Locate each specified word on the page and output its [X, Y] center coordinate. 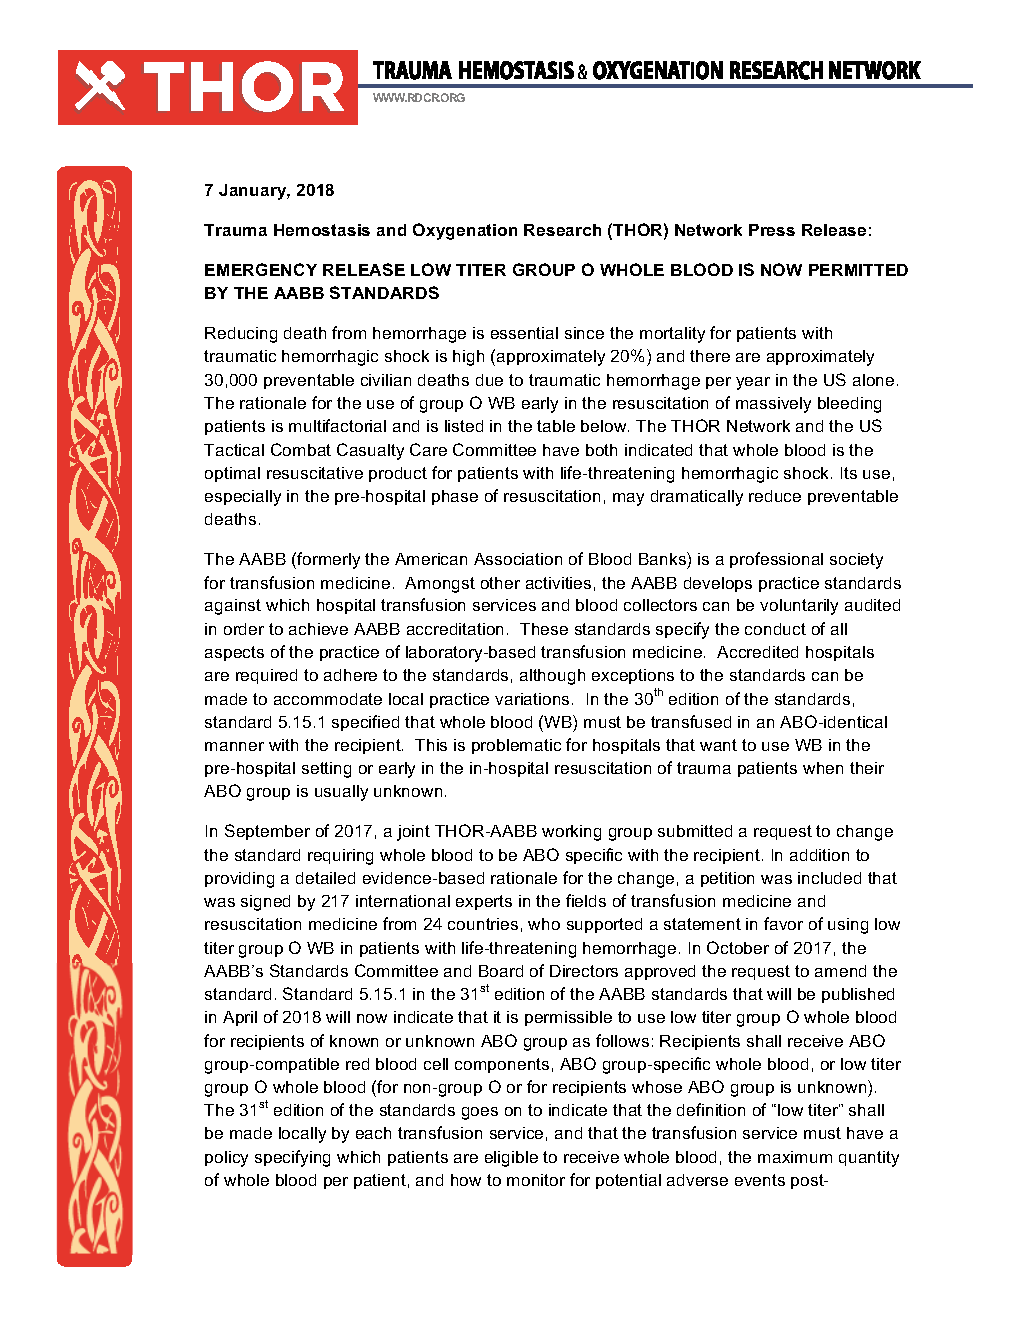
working [571, 833]
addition [819, 855]
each [373, 1133]
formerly [327, 560]
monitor [536, 1180]
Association [518, 559]
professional [776, 560]
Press [772, 230]
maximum [795, 1157]
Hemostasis [322, 230]
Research [562, 230]
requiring [340, 857]
